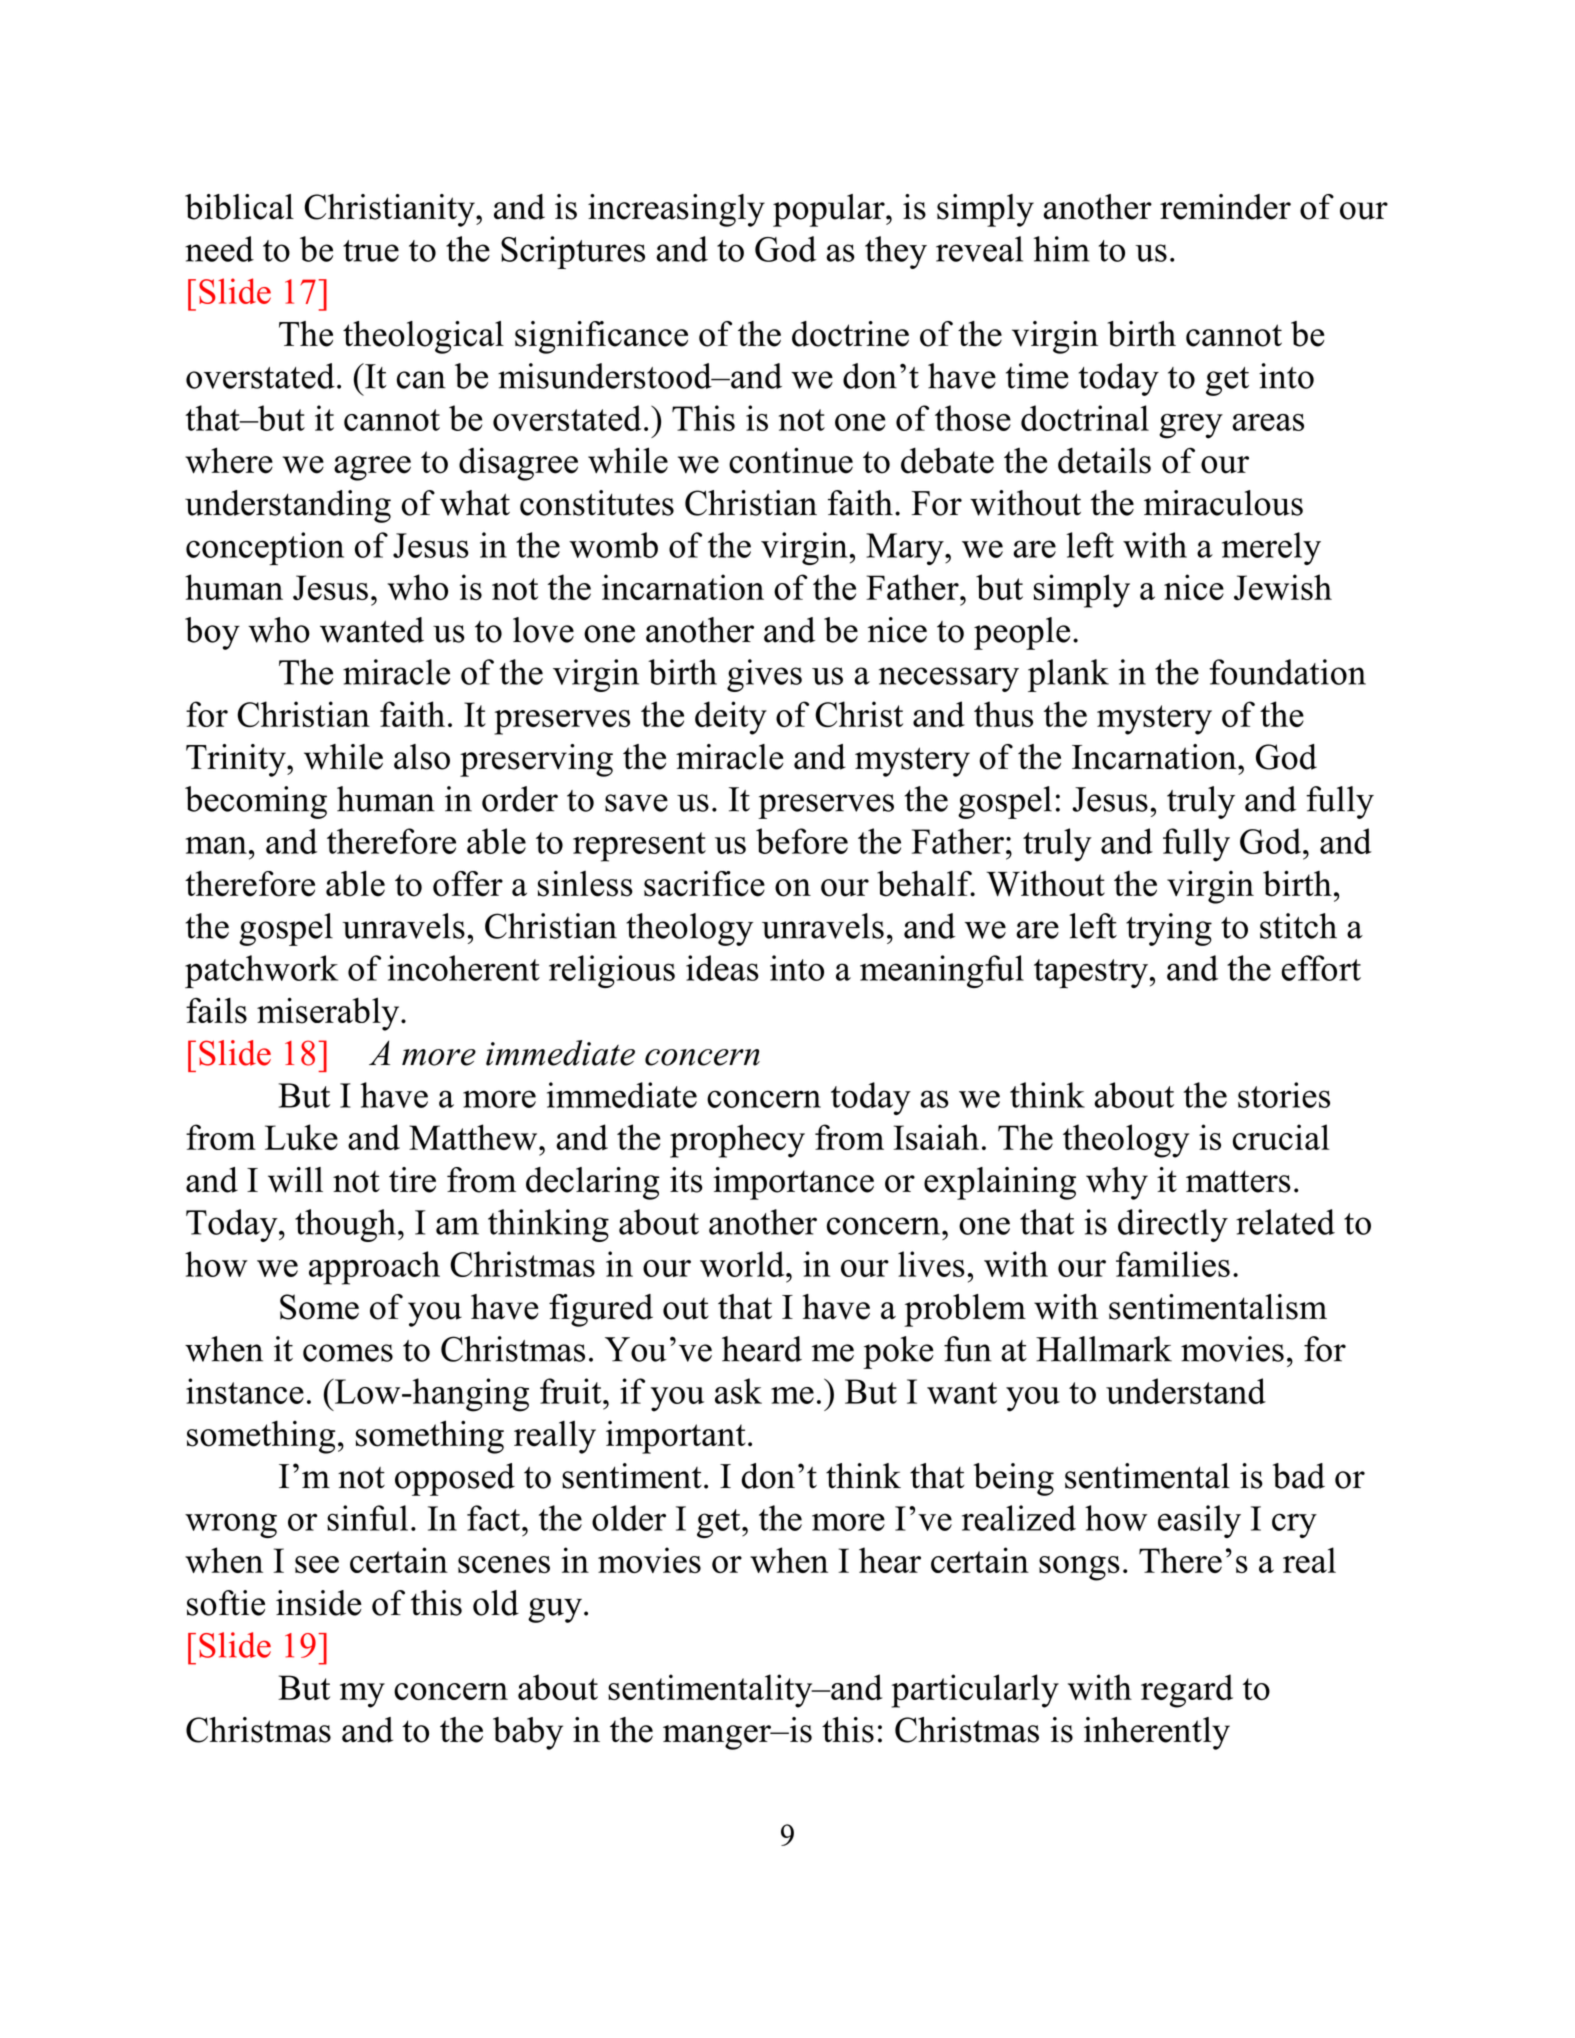  I want to click on prophecy, so click(737, 1141).
